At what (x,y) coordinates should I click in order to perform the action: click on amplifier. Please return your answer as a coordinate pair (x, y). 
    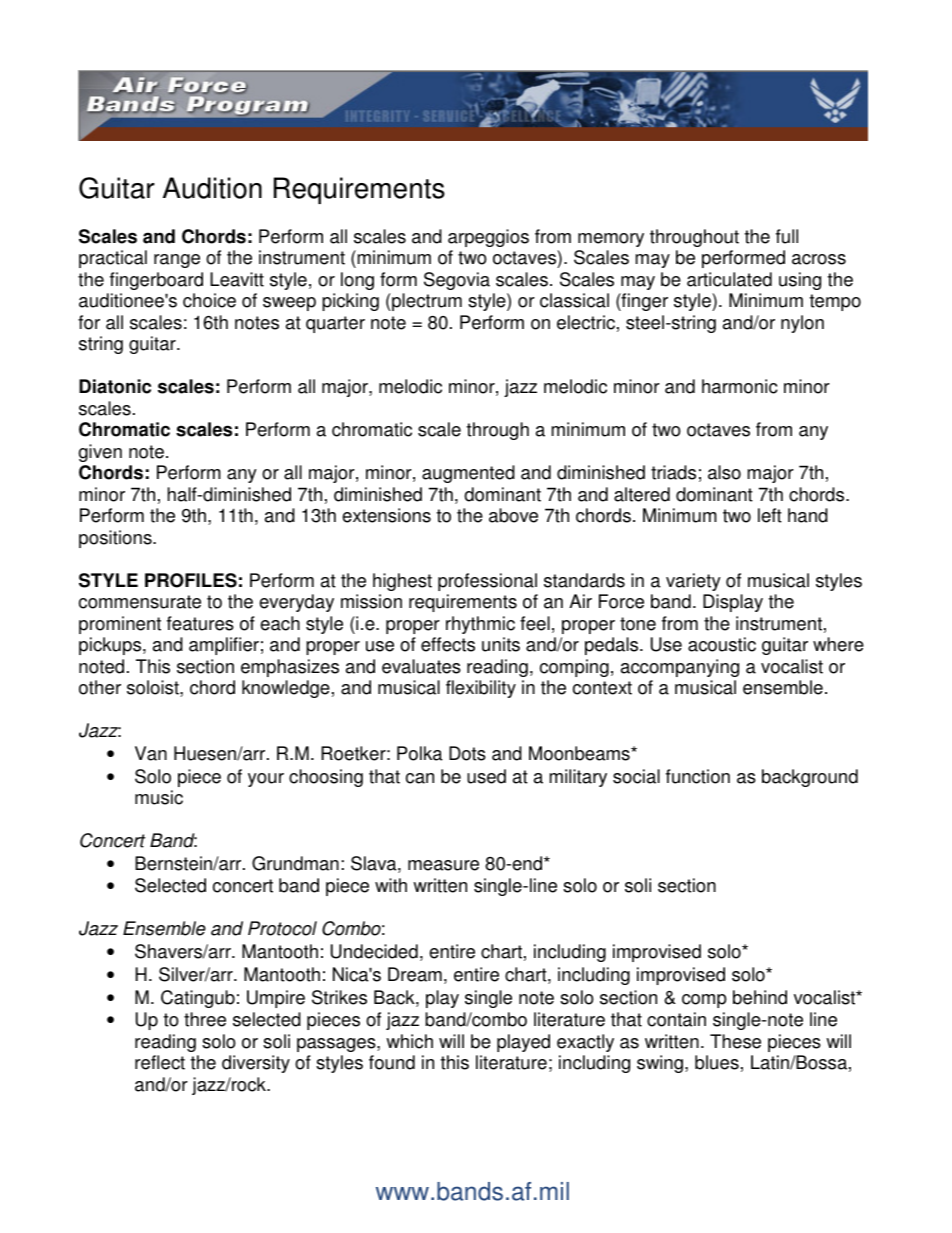
    Looking at the image, I should click on (224, 646).
